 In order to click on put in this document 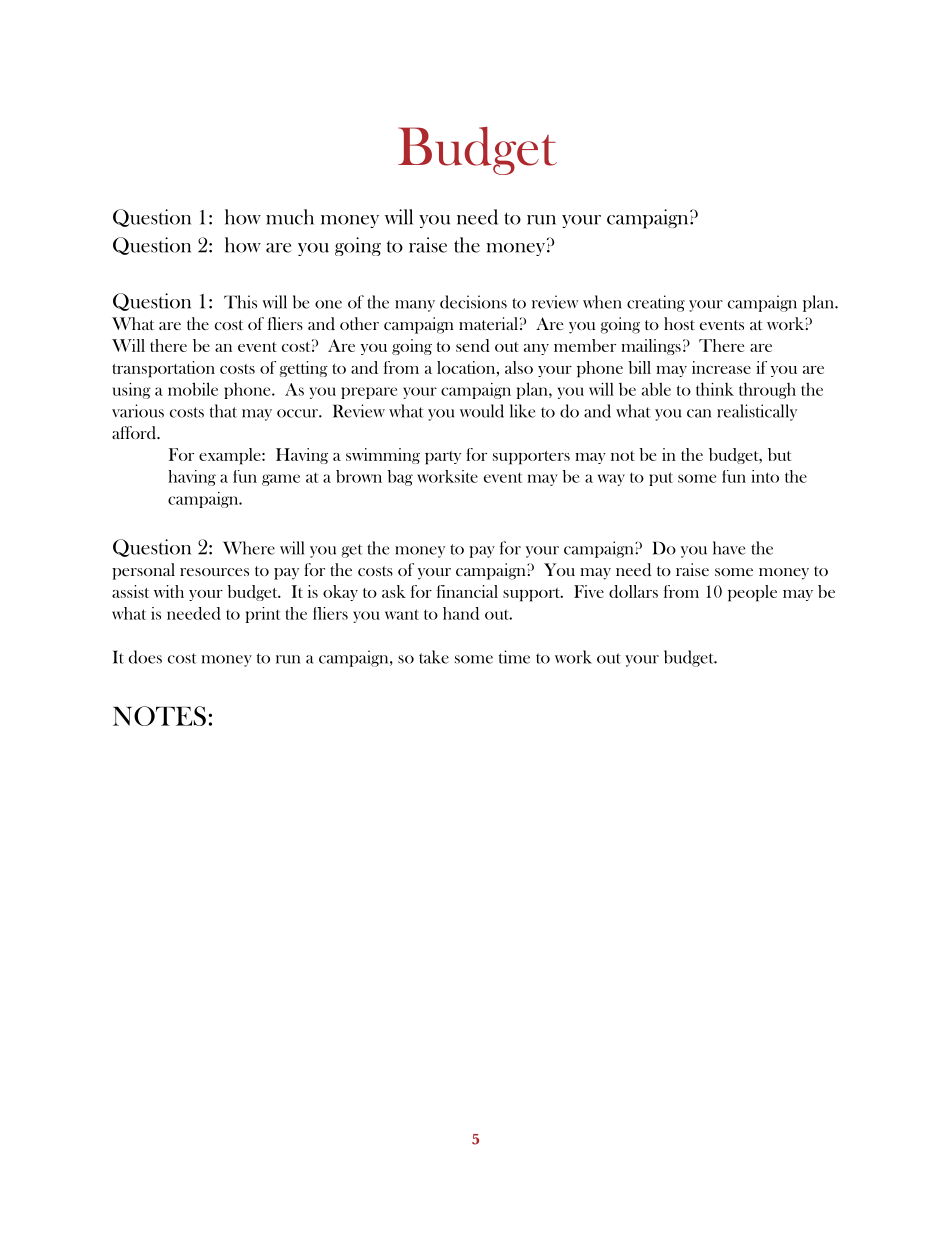, I will do `click(661, 479)`.
